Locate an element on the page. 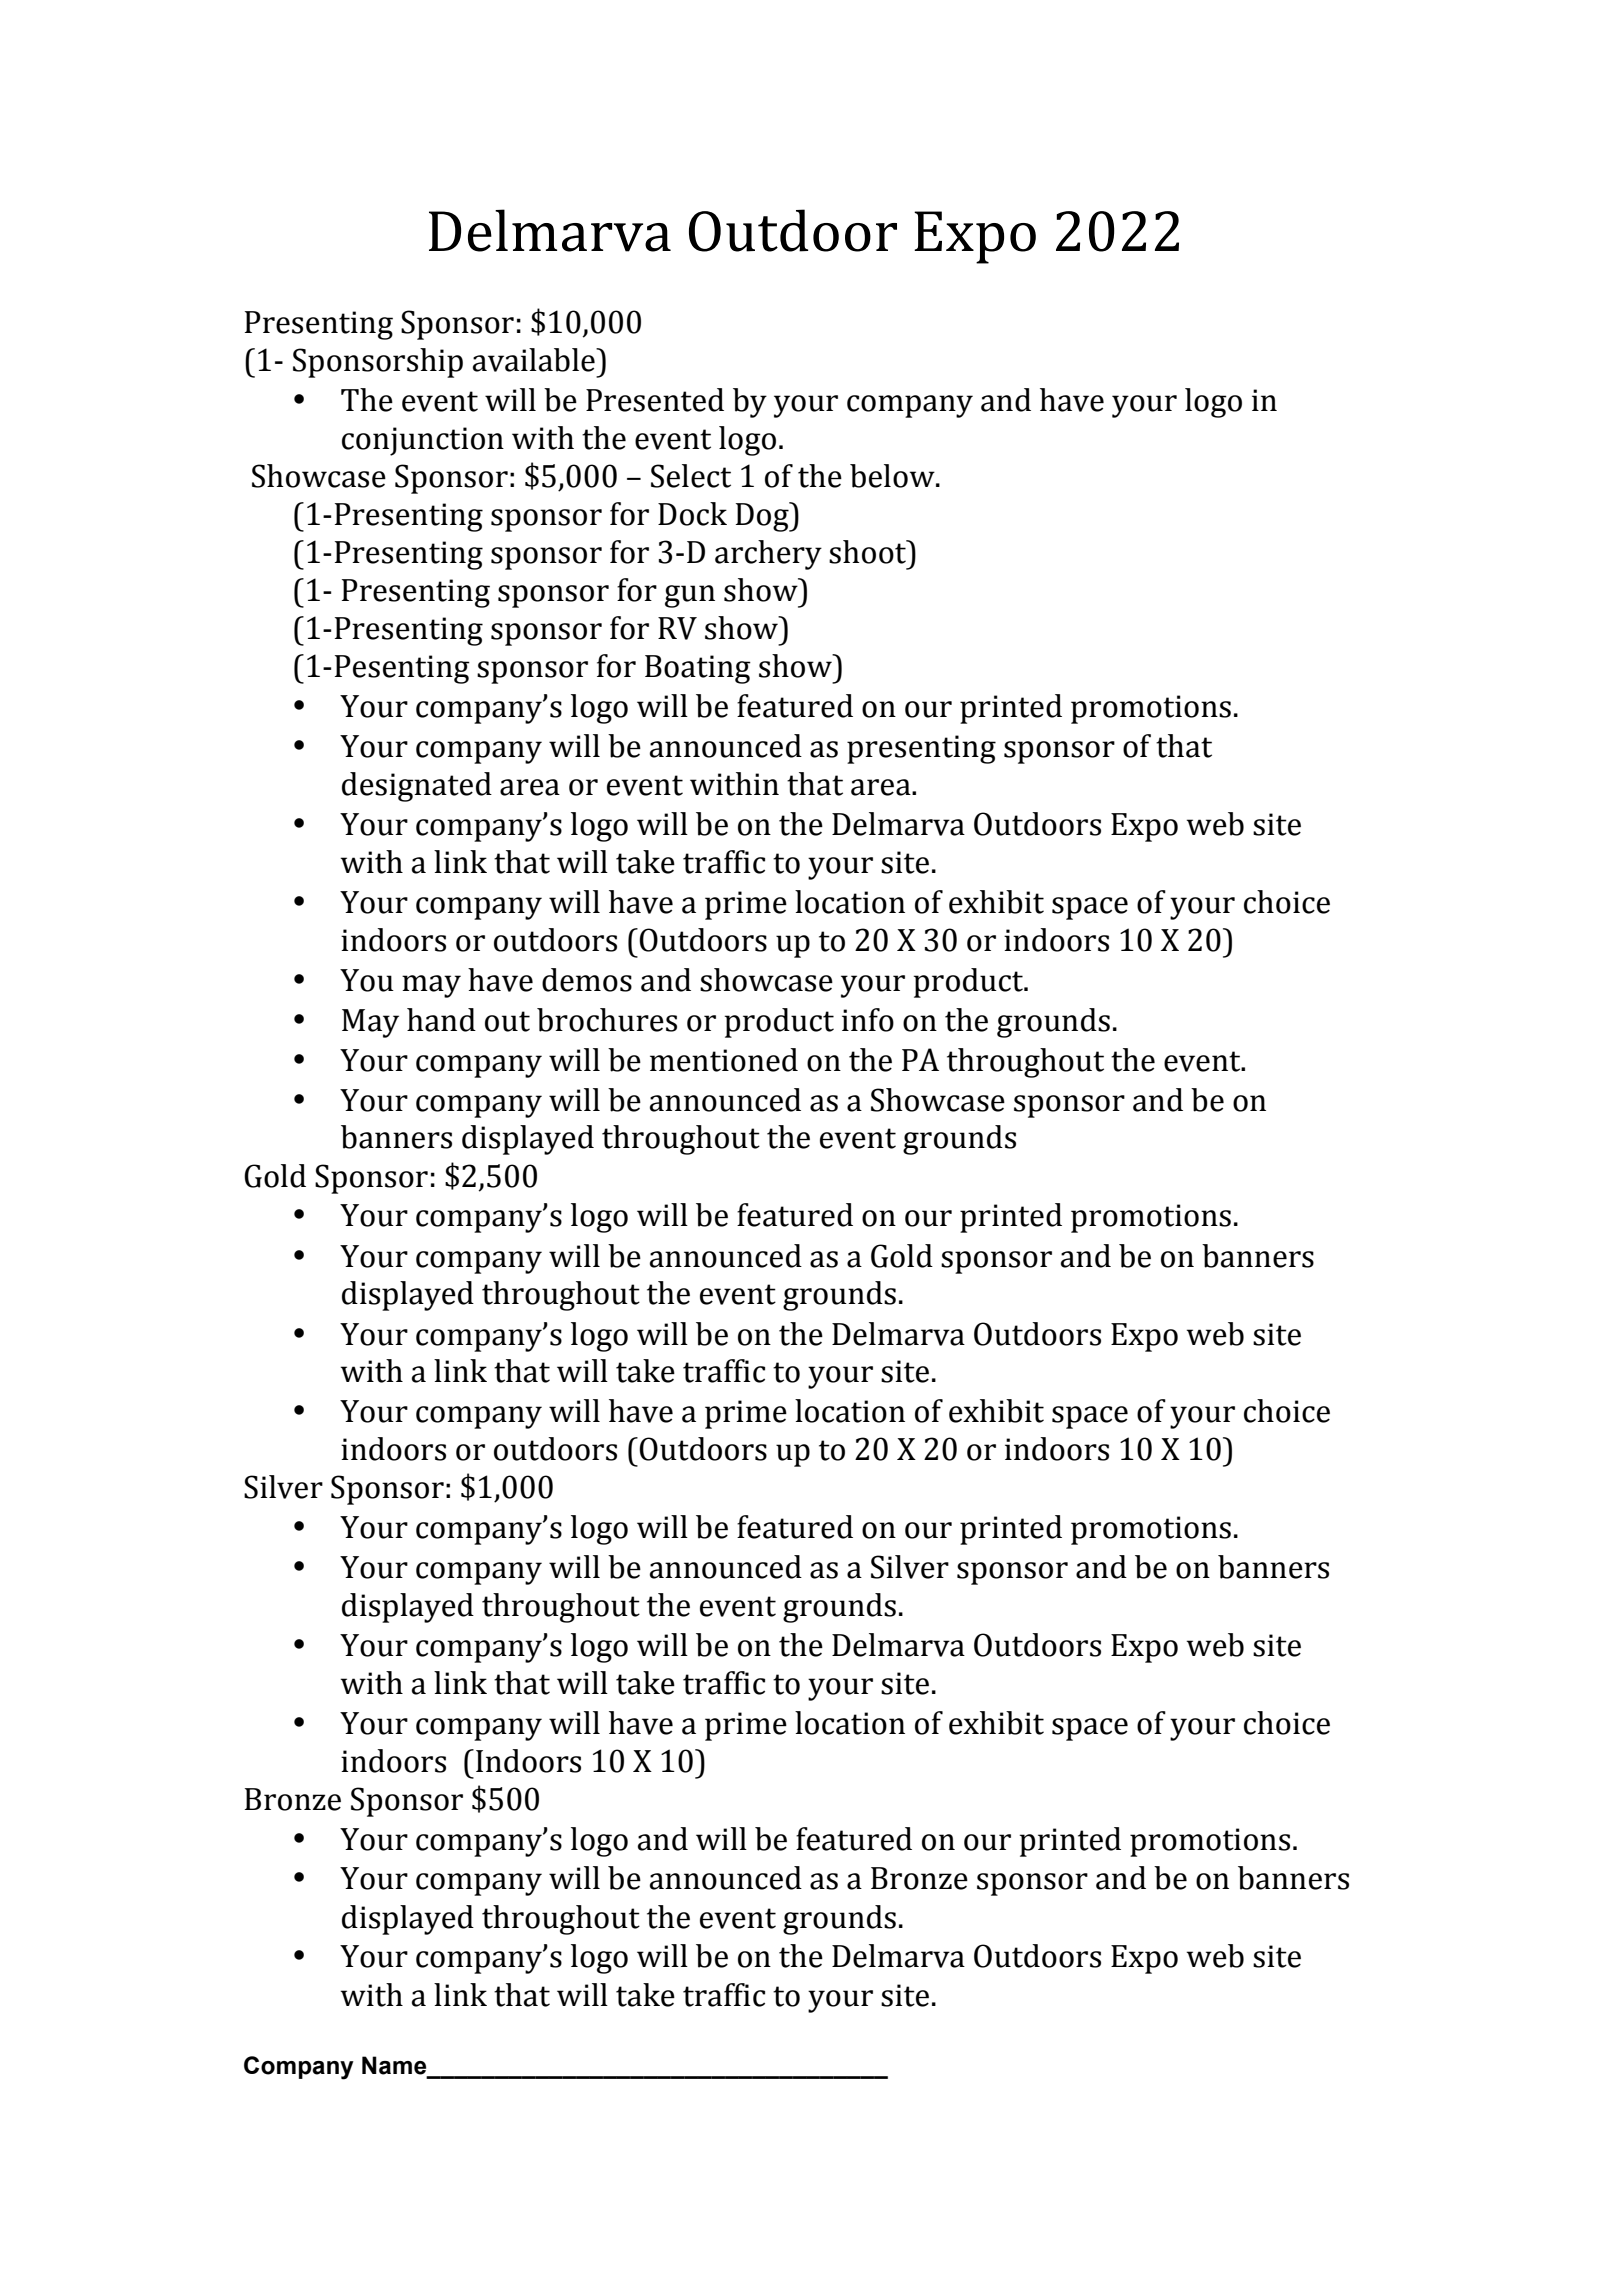  hand is located at coordinates (441, 1020).
